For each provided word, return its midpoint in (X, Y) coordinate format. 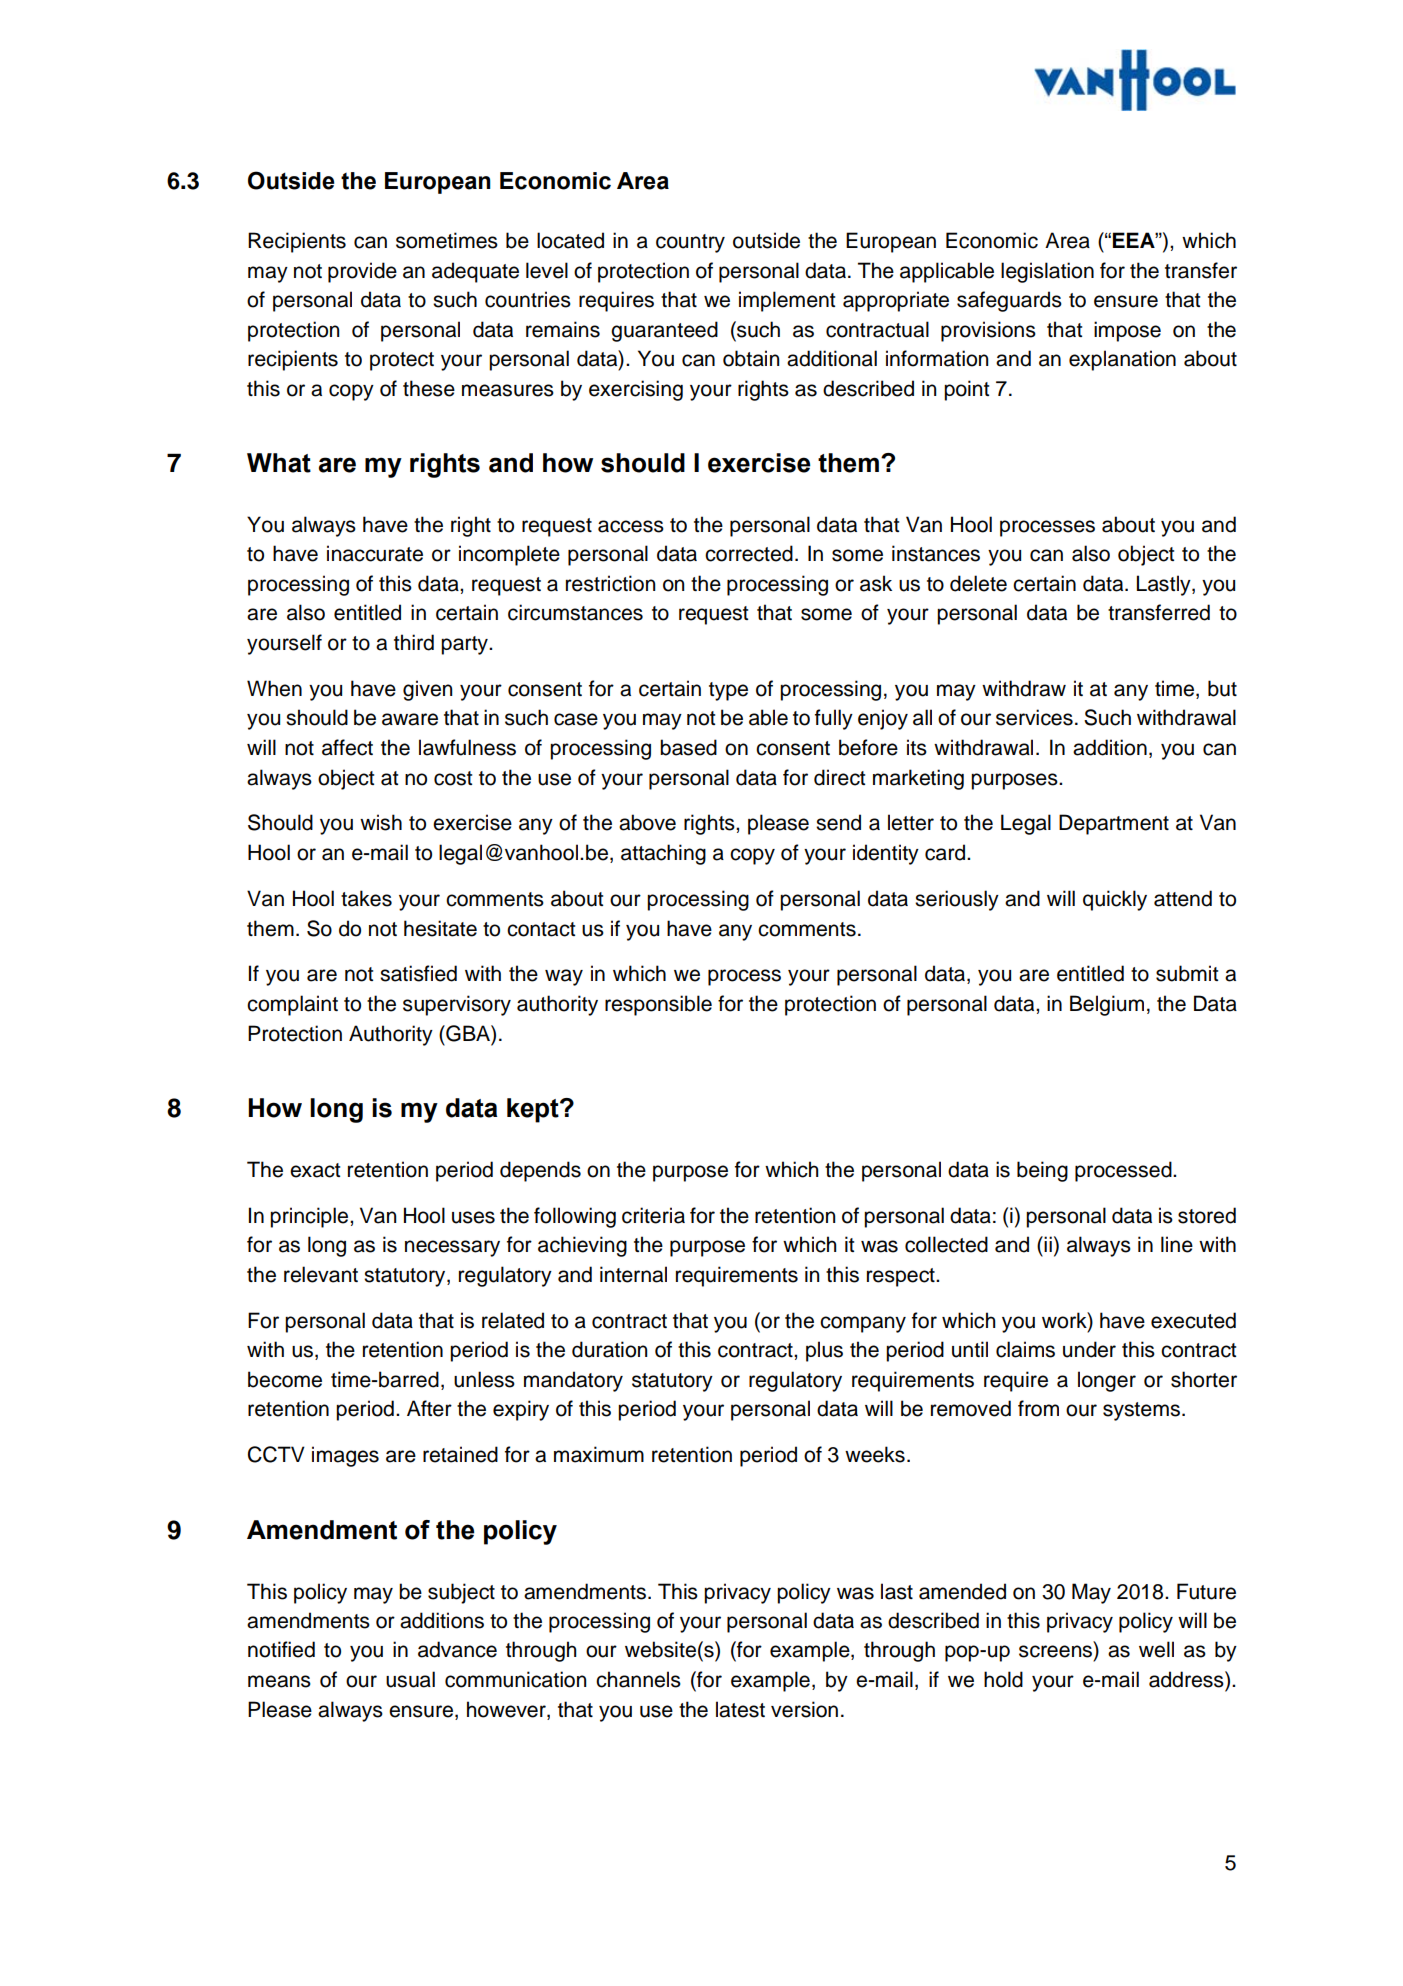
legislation (1047, 272)
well (1156, 1649)
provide (362, 272)
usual (410, 1679)
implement (787, 301)
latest (740, 1709)
